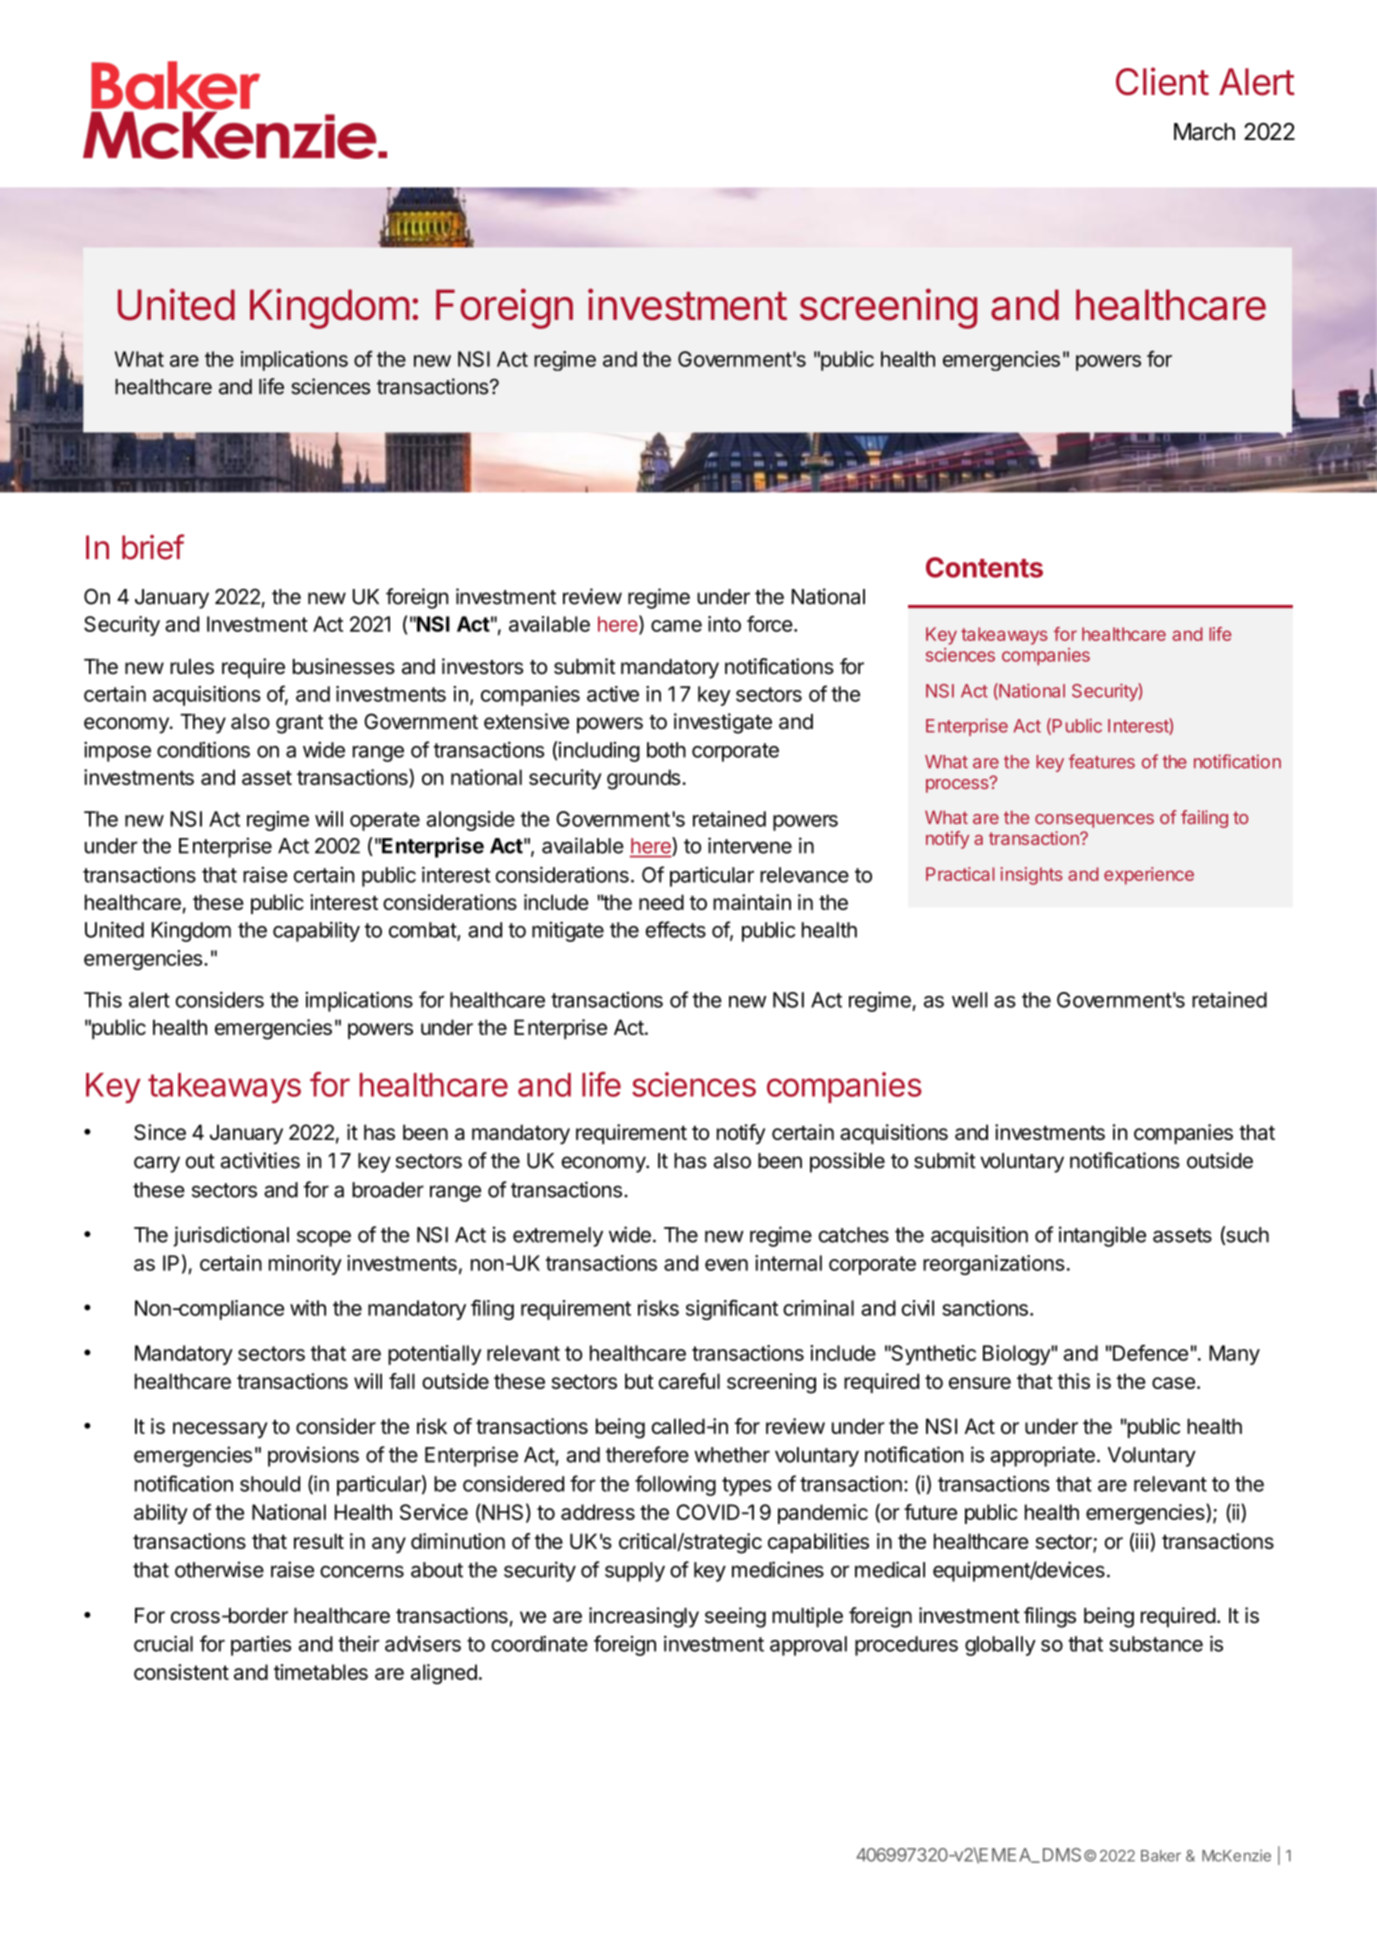 The height and width of the screenshot is (1948, 1377). I want to click on increasingly, so click(644, 1617).
